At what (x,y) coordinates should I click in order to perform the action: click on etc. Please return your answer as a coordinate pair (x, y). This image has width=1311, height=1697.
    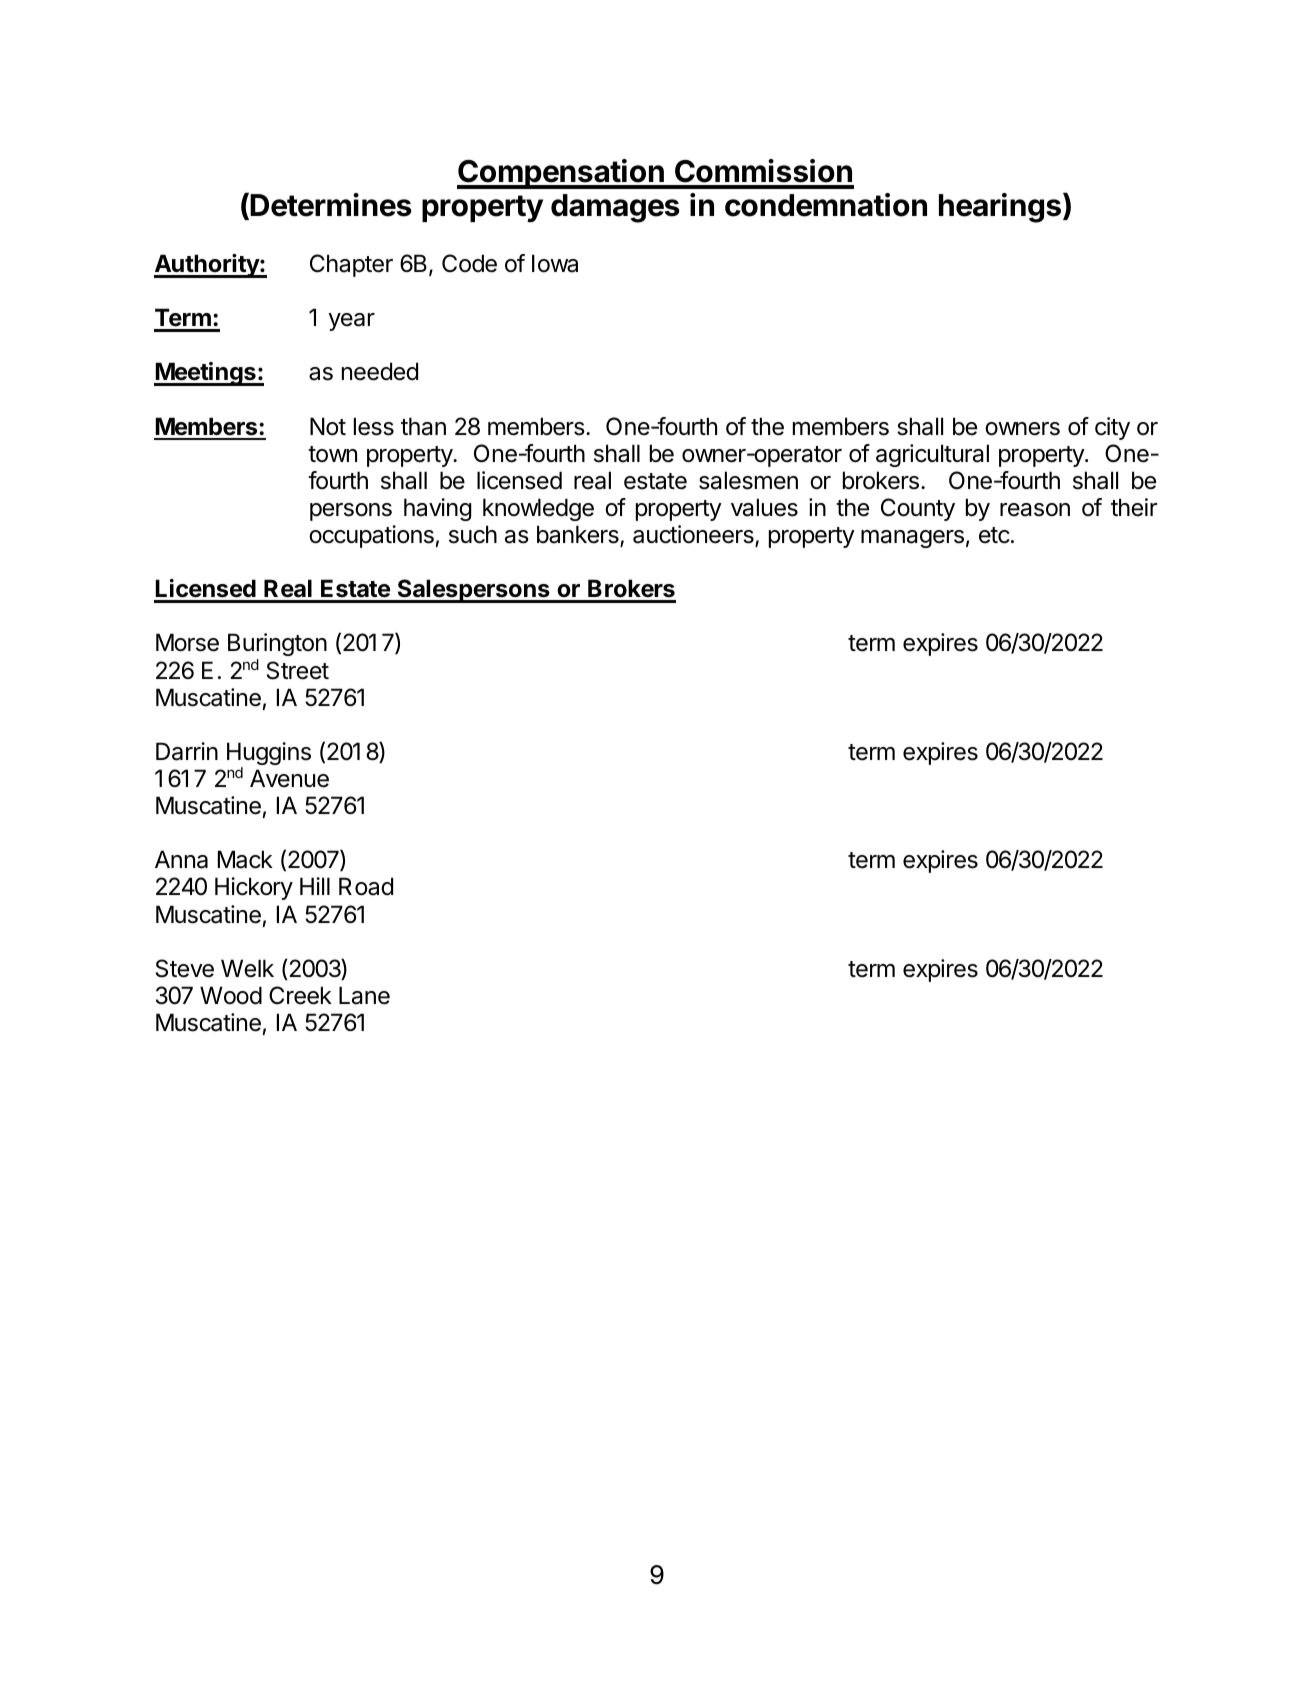
    Looking at the image, I should click on (994, 535).
